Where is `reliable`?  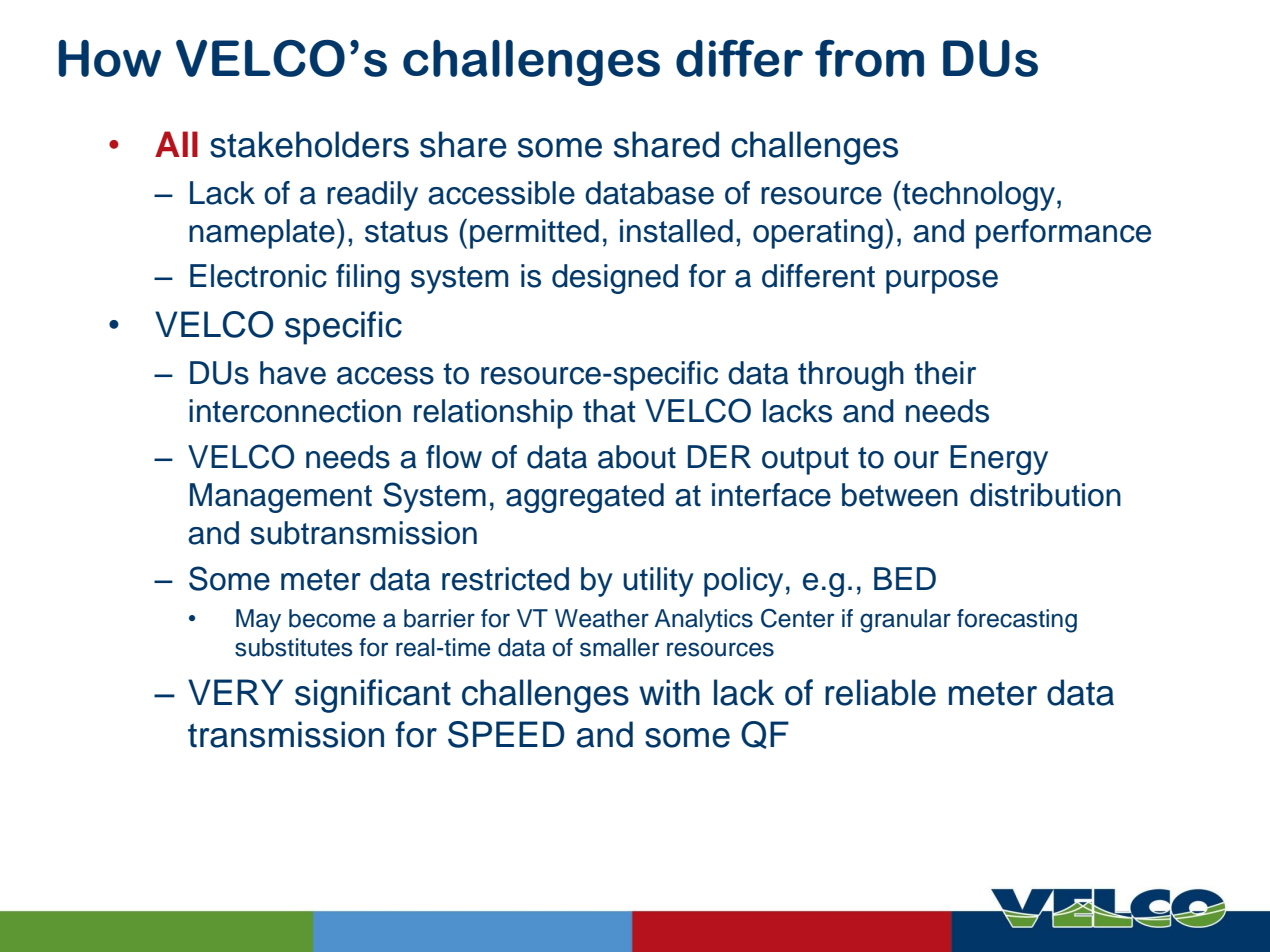
reliable is located at coordinates (880, 692).
